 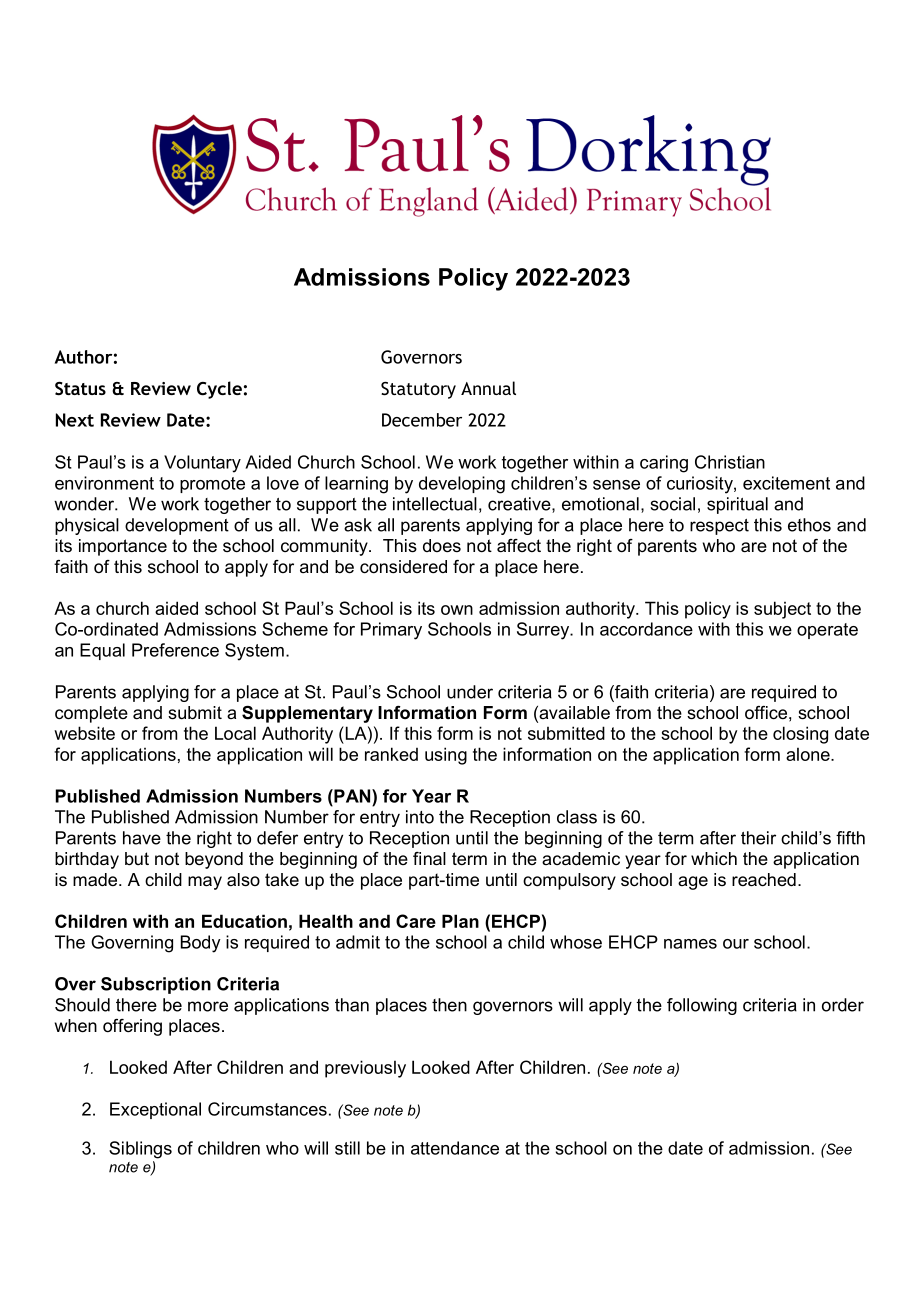 I want to click on Plan, so click(x=460, y=921).
